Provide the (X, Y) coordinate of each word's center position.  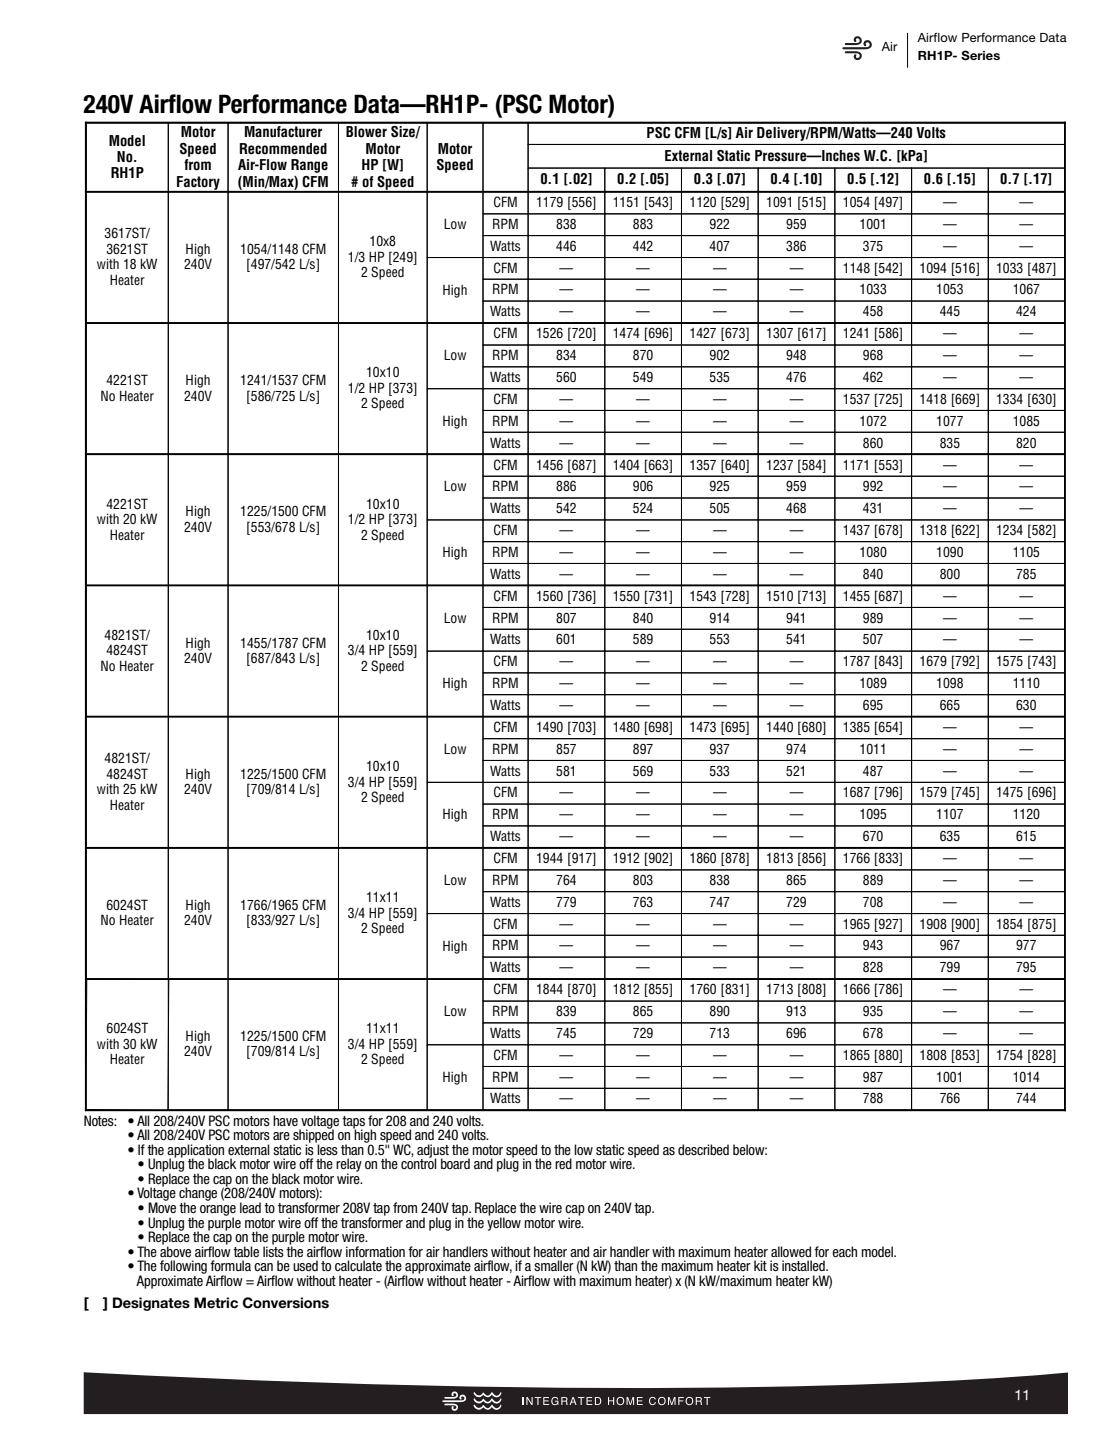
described (703, 1149)
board (455, 1163)
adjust (433, 1152)
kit (760, 1265)
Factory (198, 184)
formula (230, 1265)
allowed (791, 1251)
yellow (504, 1223)
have (285, 1120)
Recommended (283, 149)
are (281, 1136)
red (563, 1163)
